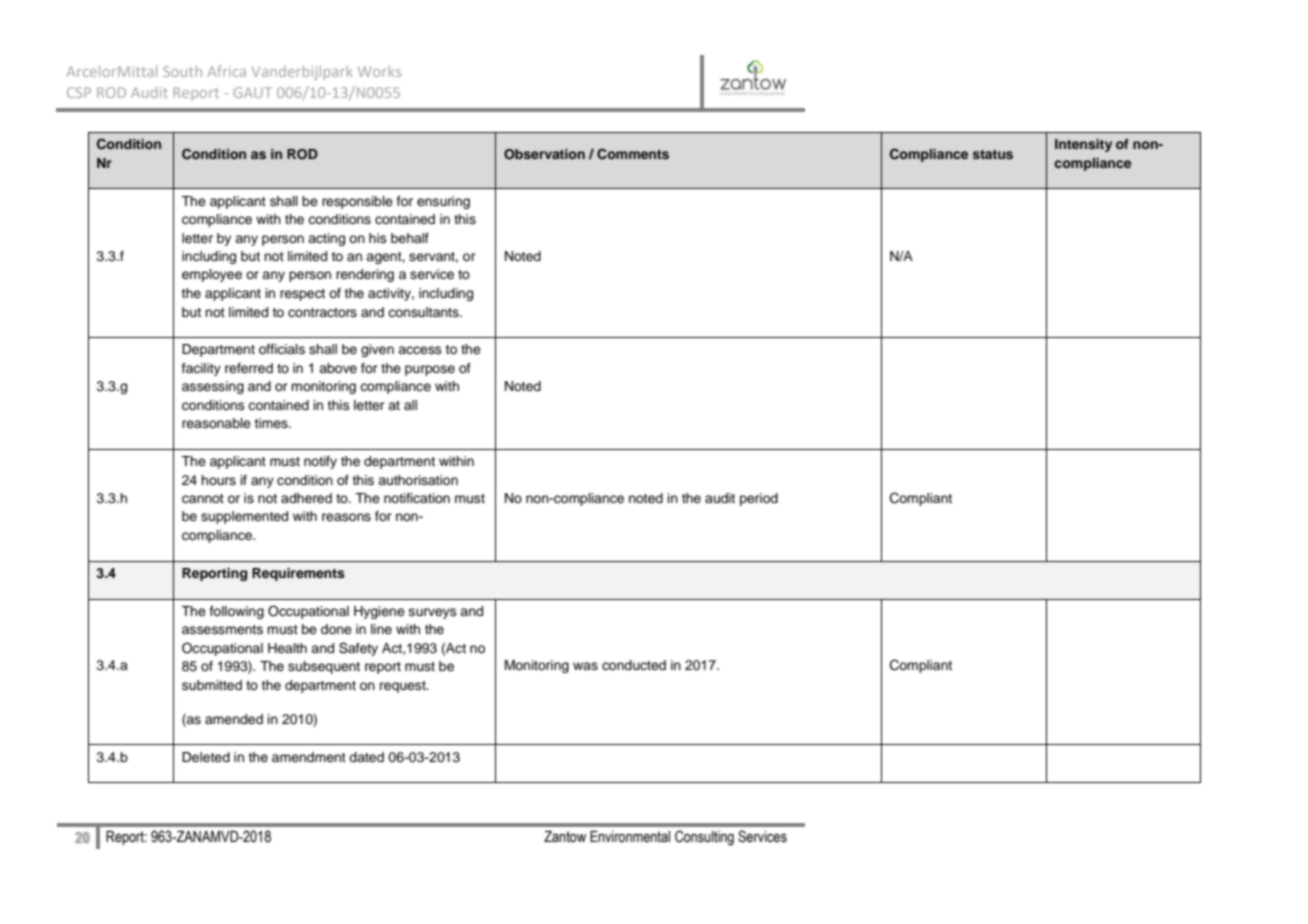  Describe the element at coordinates (1083, 145) in the document. I see `Intensity` at that location.
